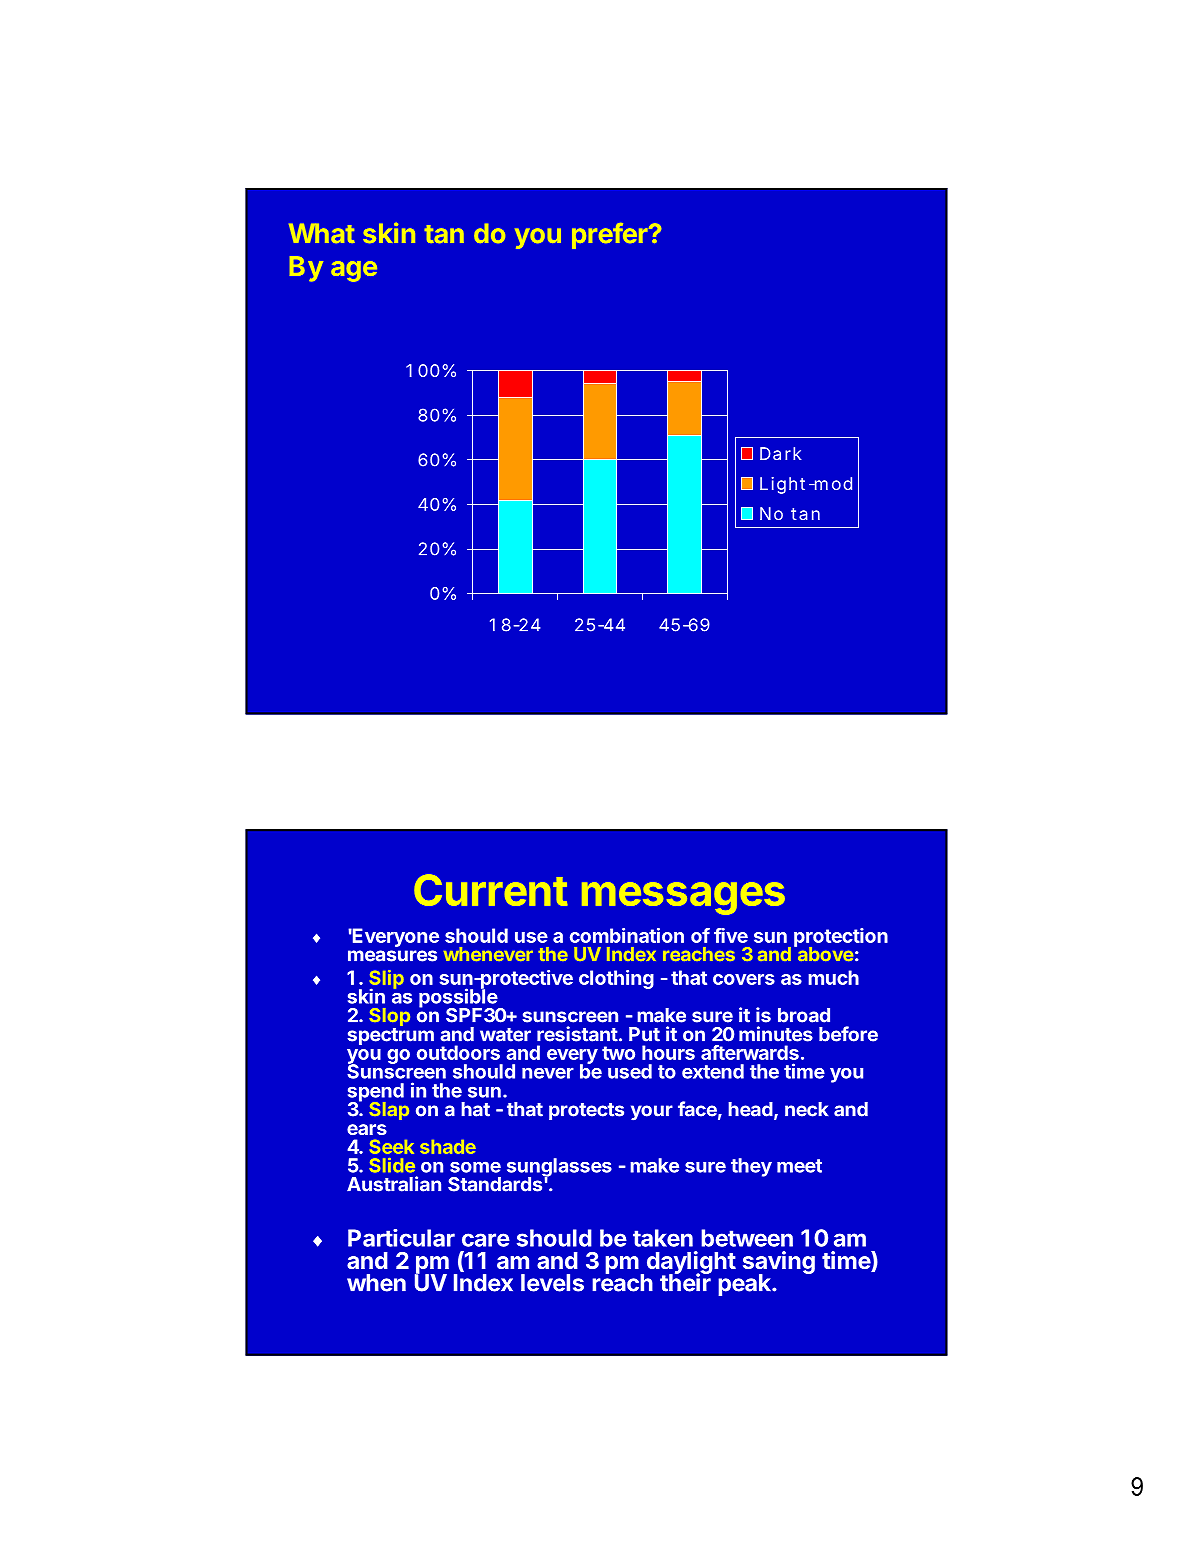  I want to click on Dark, so click(781, 453).
